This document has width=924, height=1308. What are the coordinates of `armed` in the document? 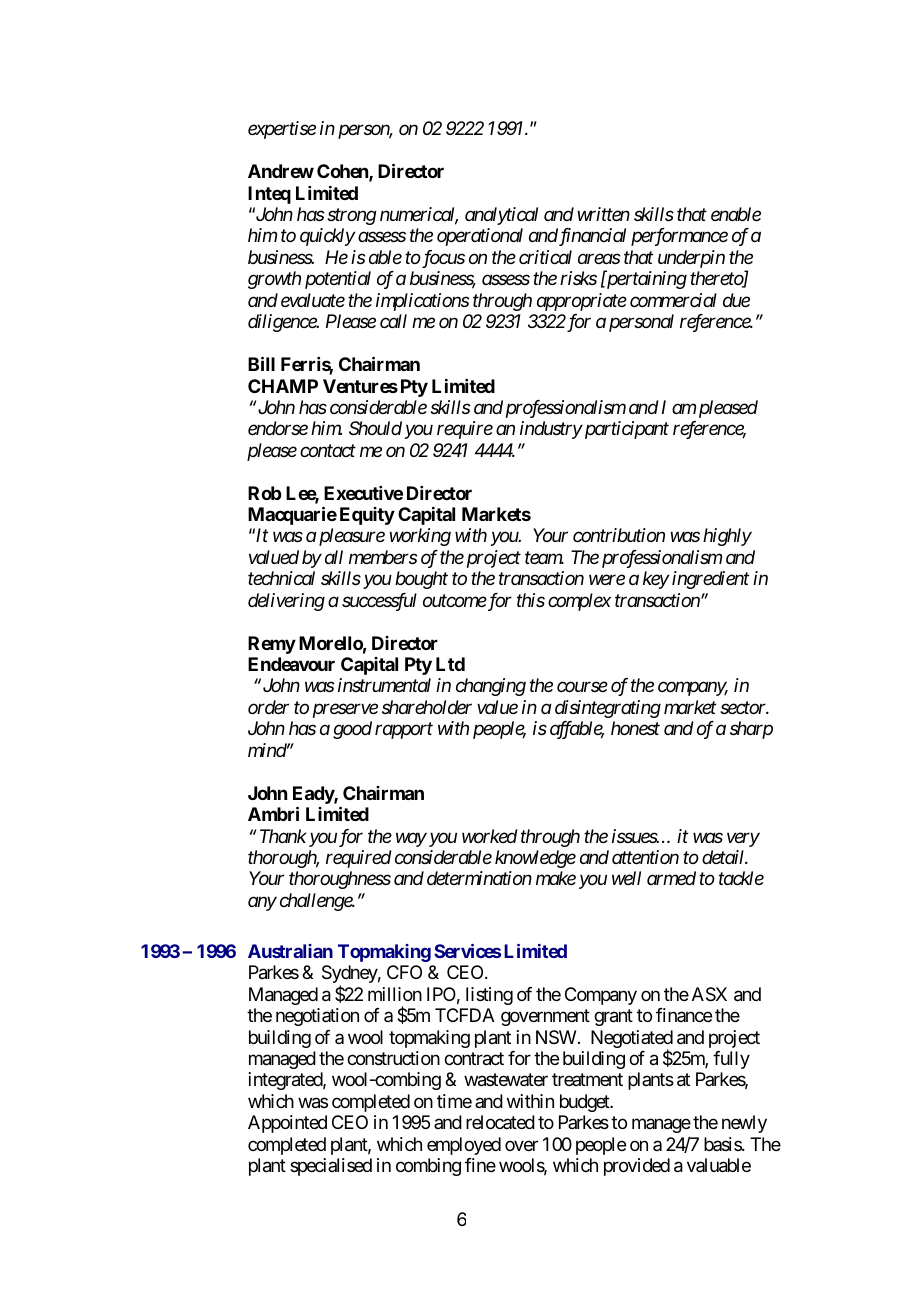 It's located at (671, 878).
